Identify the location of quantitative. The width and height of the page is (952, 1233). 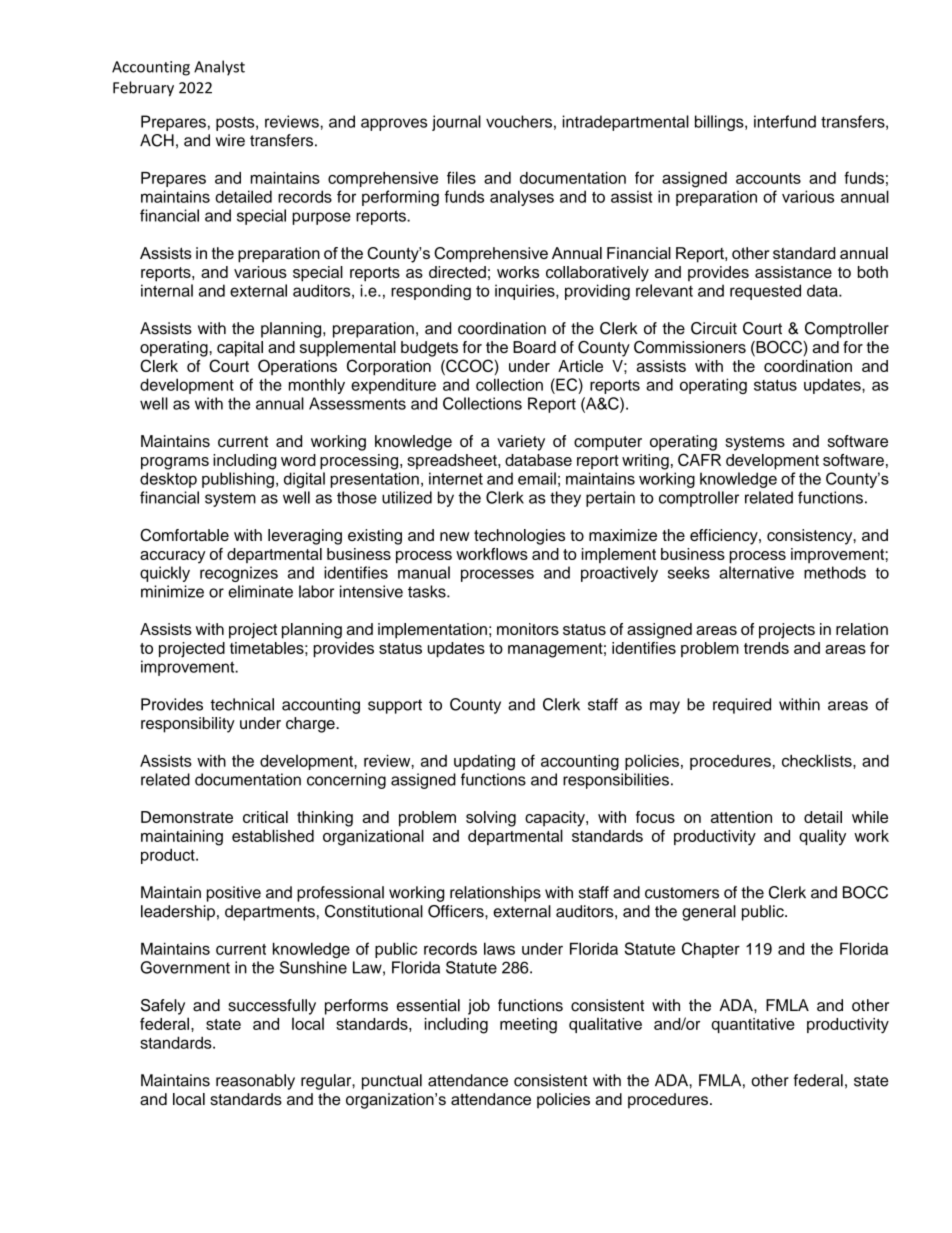
(753, 1025).
